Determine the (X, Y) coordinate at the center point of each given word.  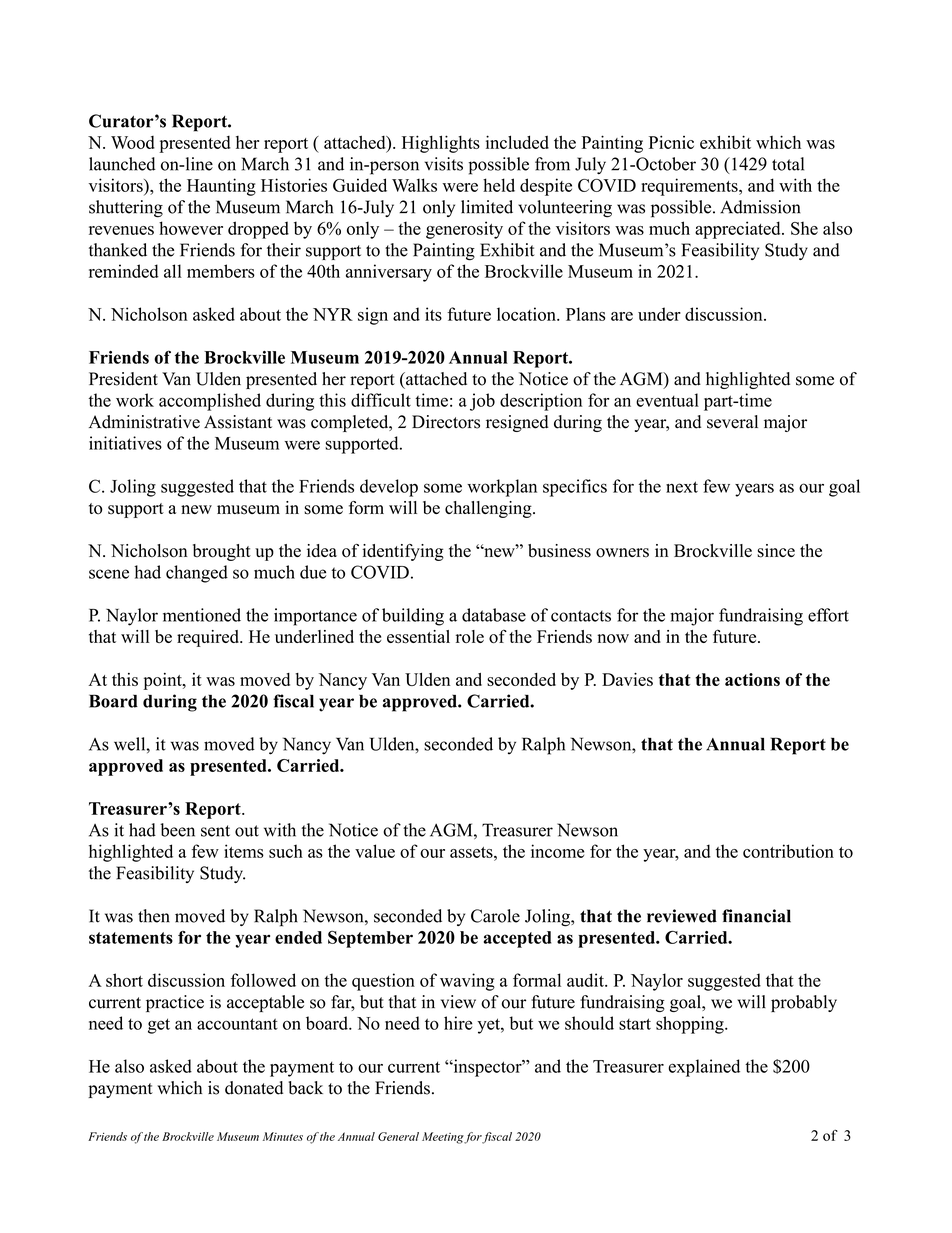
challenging (489, 509)
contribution (788, 851)
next (682, 487)
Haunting (221, 187)
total (788, 164)
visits (444, 164)
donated (254, 1088)
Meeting (443, 1138)
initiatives (125, 443)
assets (472, 852)
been (177, 830)
